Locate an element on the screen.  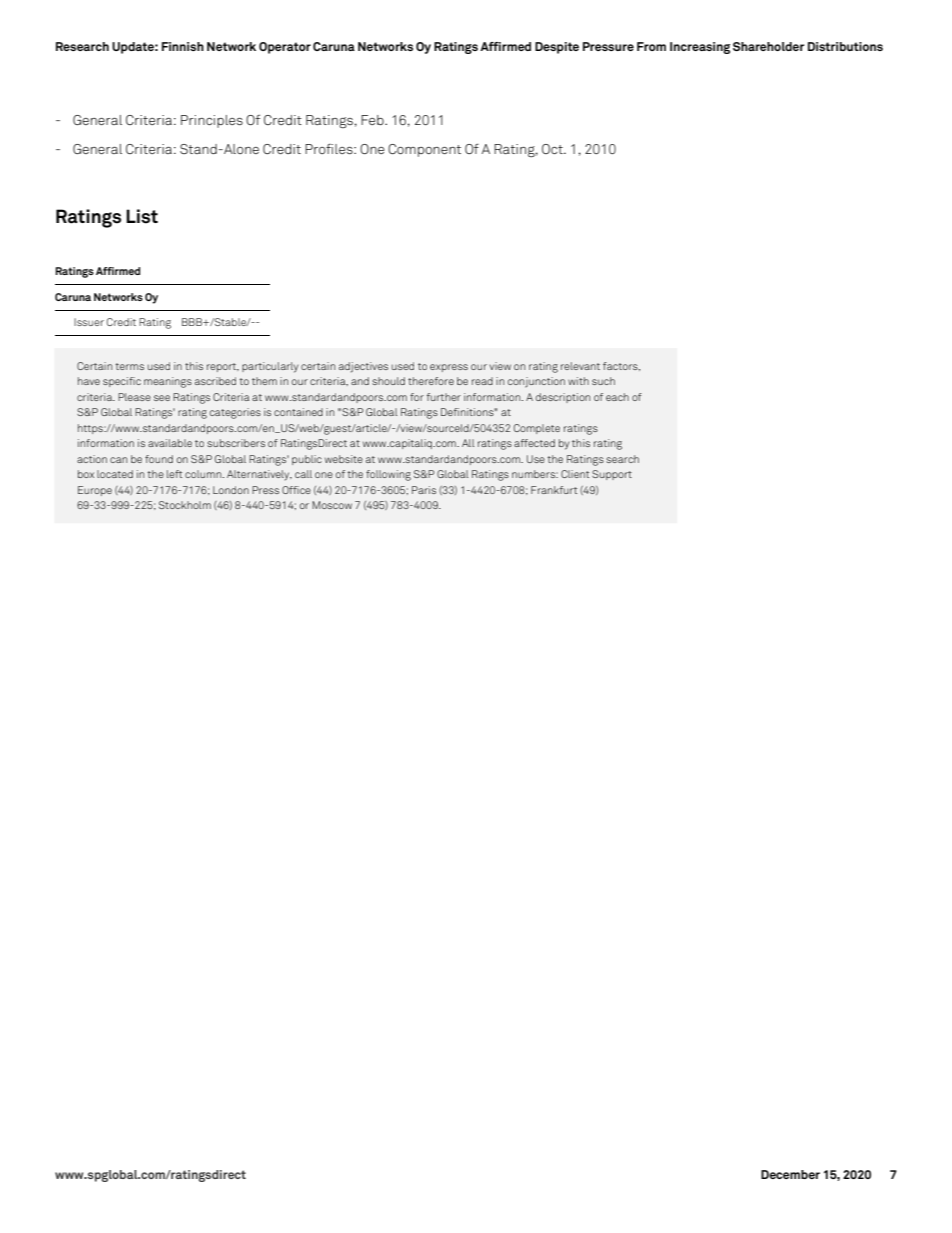
Frankfurt is located at coordinates (554, 490).
